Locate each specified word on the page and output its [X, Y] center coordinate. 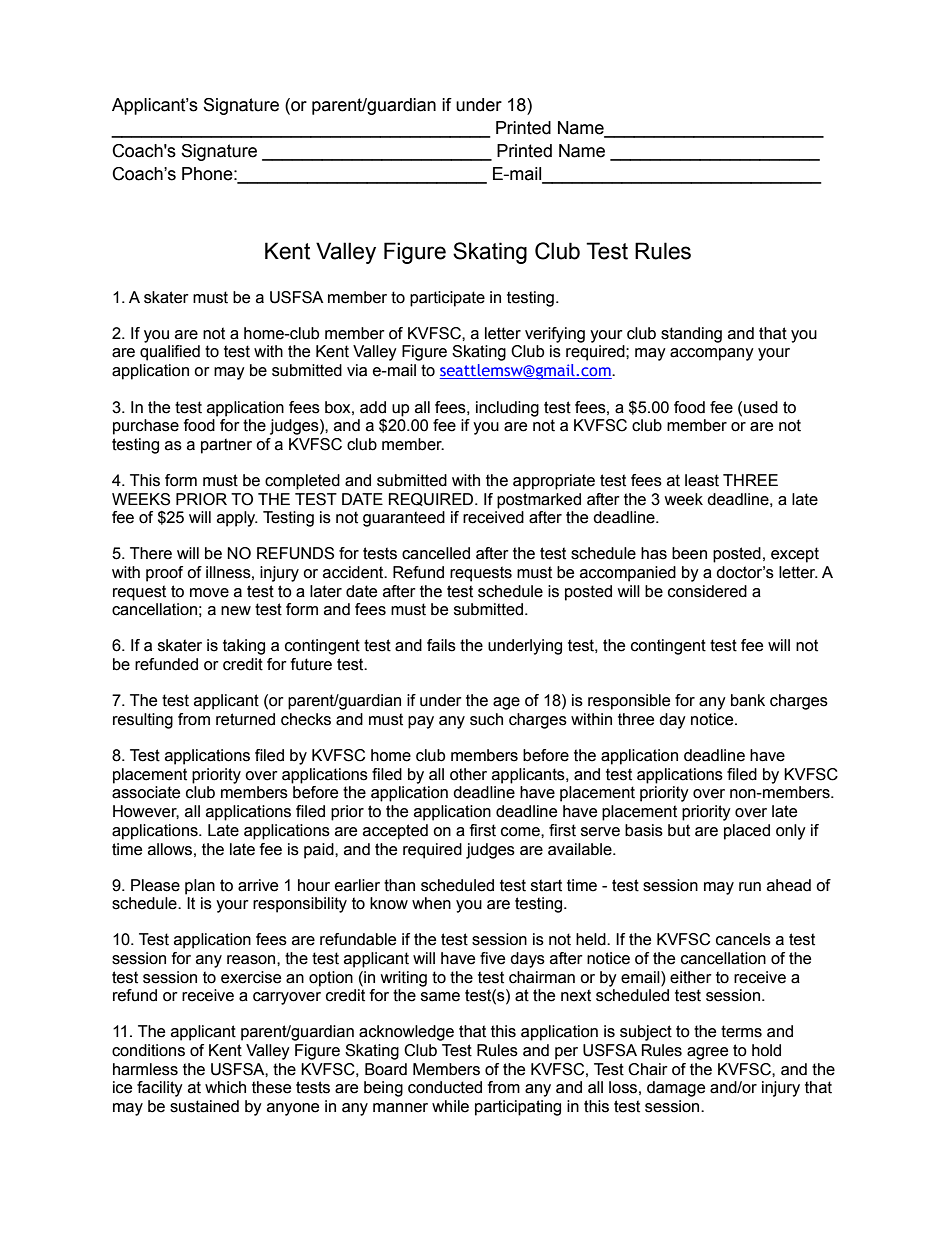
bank [748, 700]
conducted [445, 1087]
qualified [170, 353]
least [702, 480]
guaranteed [404, 519]
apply [237, 519]
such [486, 719]
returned [245, 719]
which [225, 1087]
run [750, 887]
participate [447, 299]
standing [691, 335]
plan [200, 887]
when [431, 903]
